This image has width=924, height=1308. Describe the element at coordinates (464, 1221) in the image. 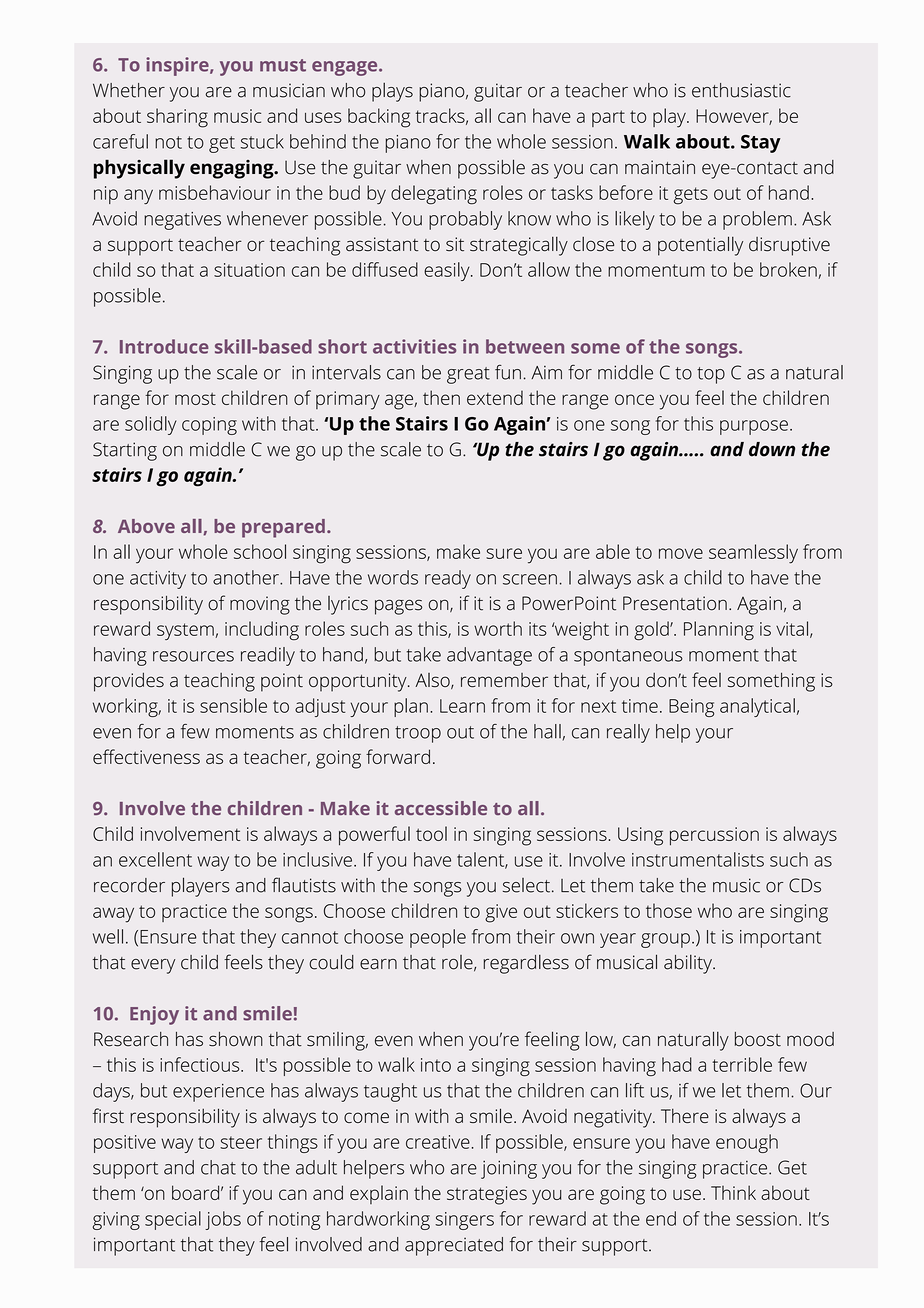

I see `singers` at that location.
